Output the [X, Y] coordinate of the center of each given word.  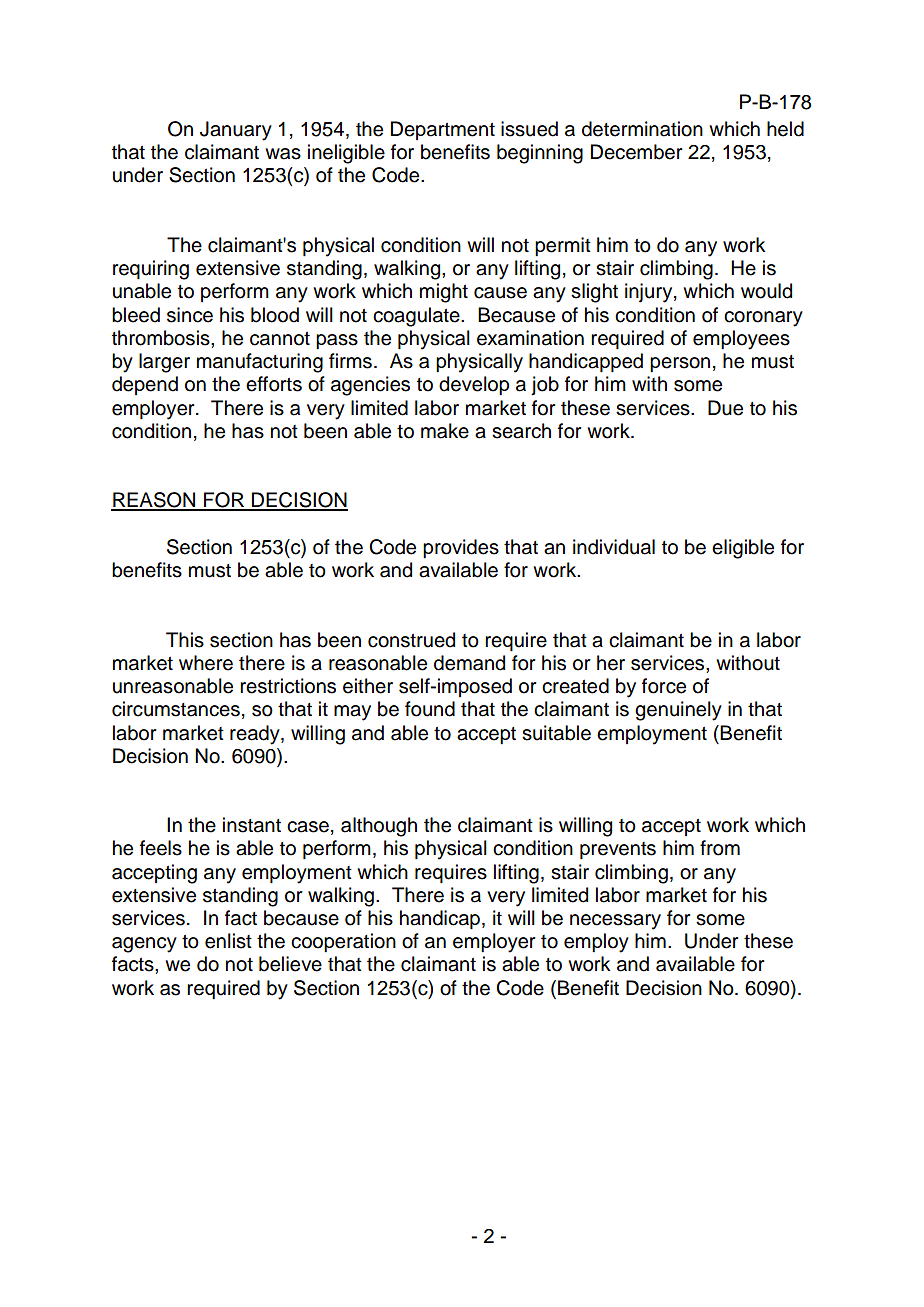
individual [614, 547]
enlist [228, 941]
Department [443, 130]
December [636, 152]
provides [461, 548]
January [236, 131]
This [185, 640]
